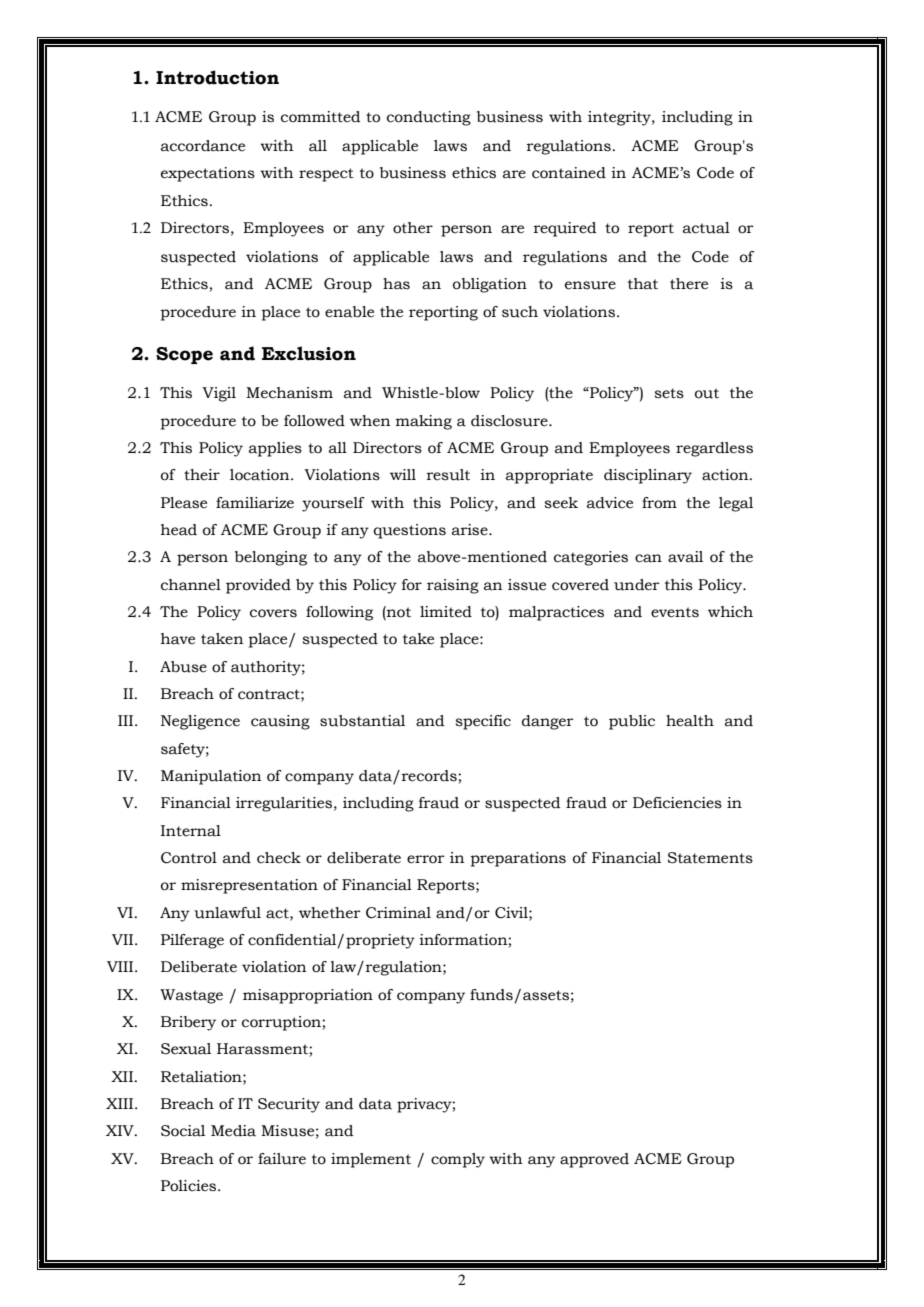 The image size is (924, 1307). Describe the element at coordinates (677, 803) in the page. I see `Deficiencies` at that location.
